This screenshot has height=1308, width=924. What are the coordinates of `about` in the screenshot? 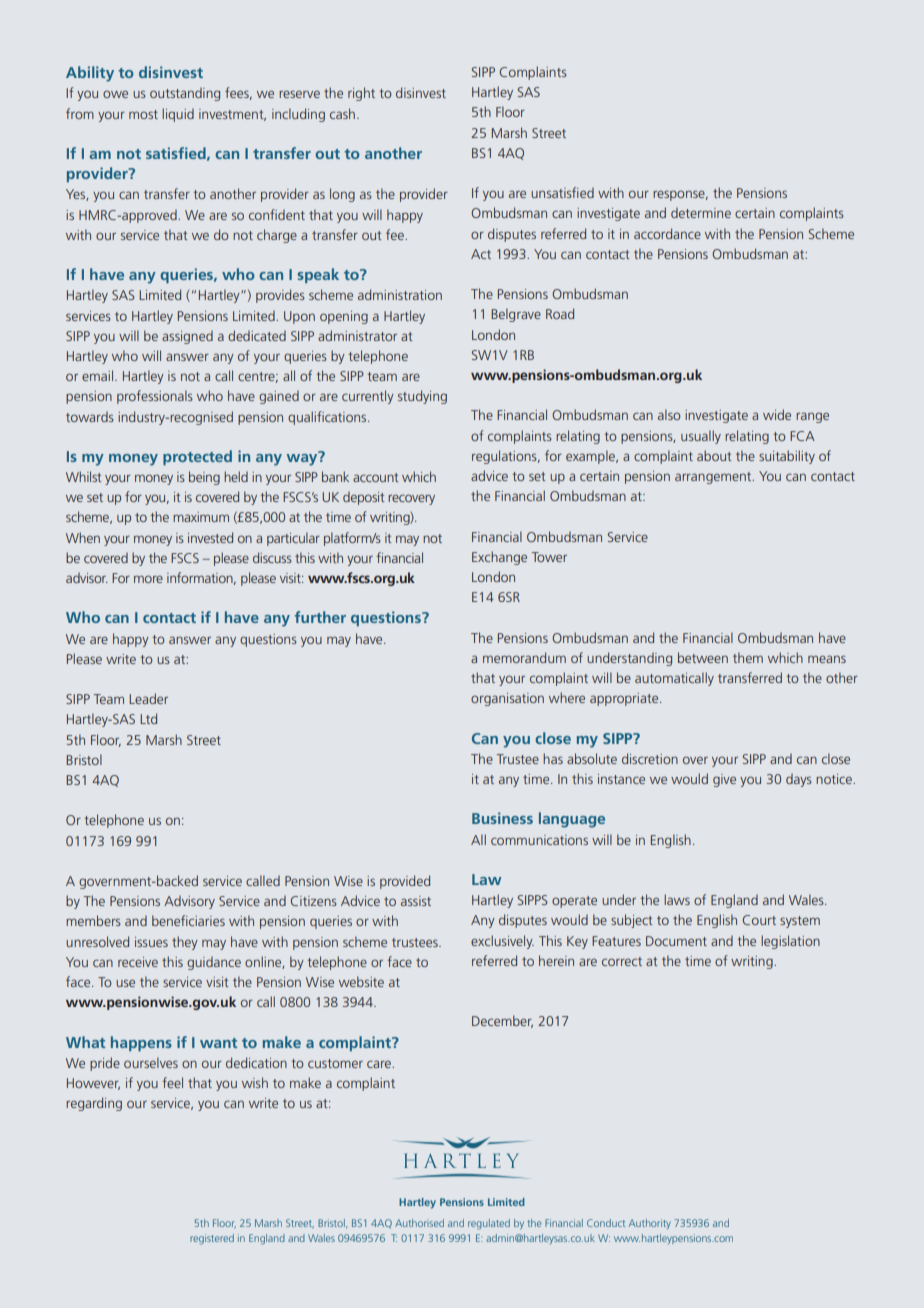 It's located at (714, 455).
